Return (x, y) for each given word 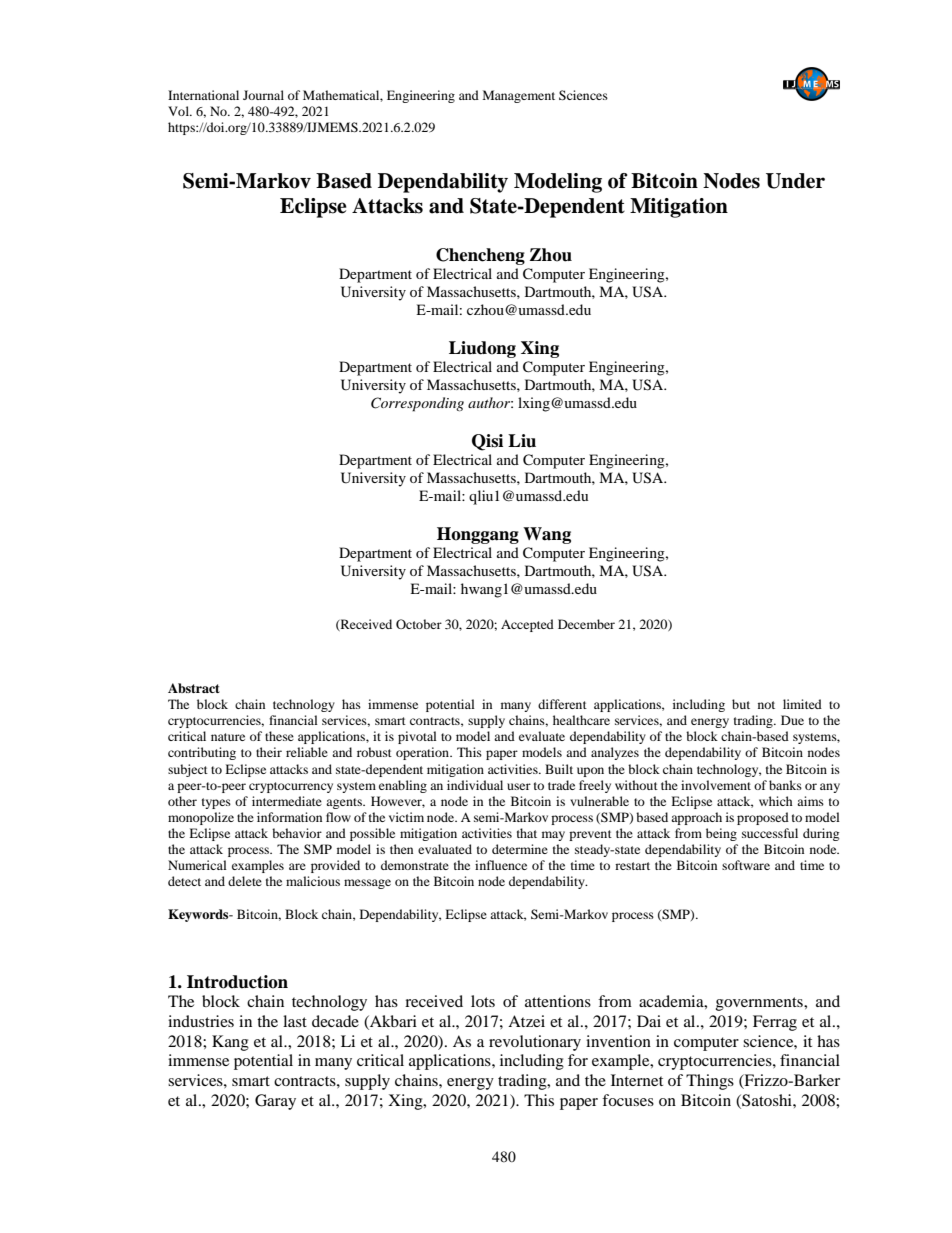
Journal (263, 95)
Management (519, 96)
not (766, 705)
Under (795, 181)
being (721, 834)
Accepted (527, 625)
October (419, 624)
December (586, 624)
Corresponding (417, 404)
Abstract (194, 688)
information (289, 817)
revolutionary (535, 1043)
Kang (230, 1043)
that (527, 833)
